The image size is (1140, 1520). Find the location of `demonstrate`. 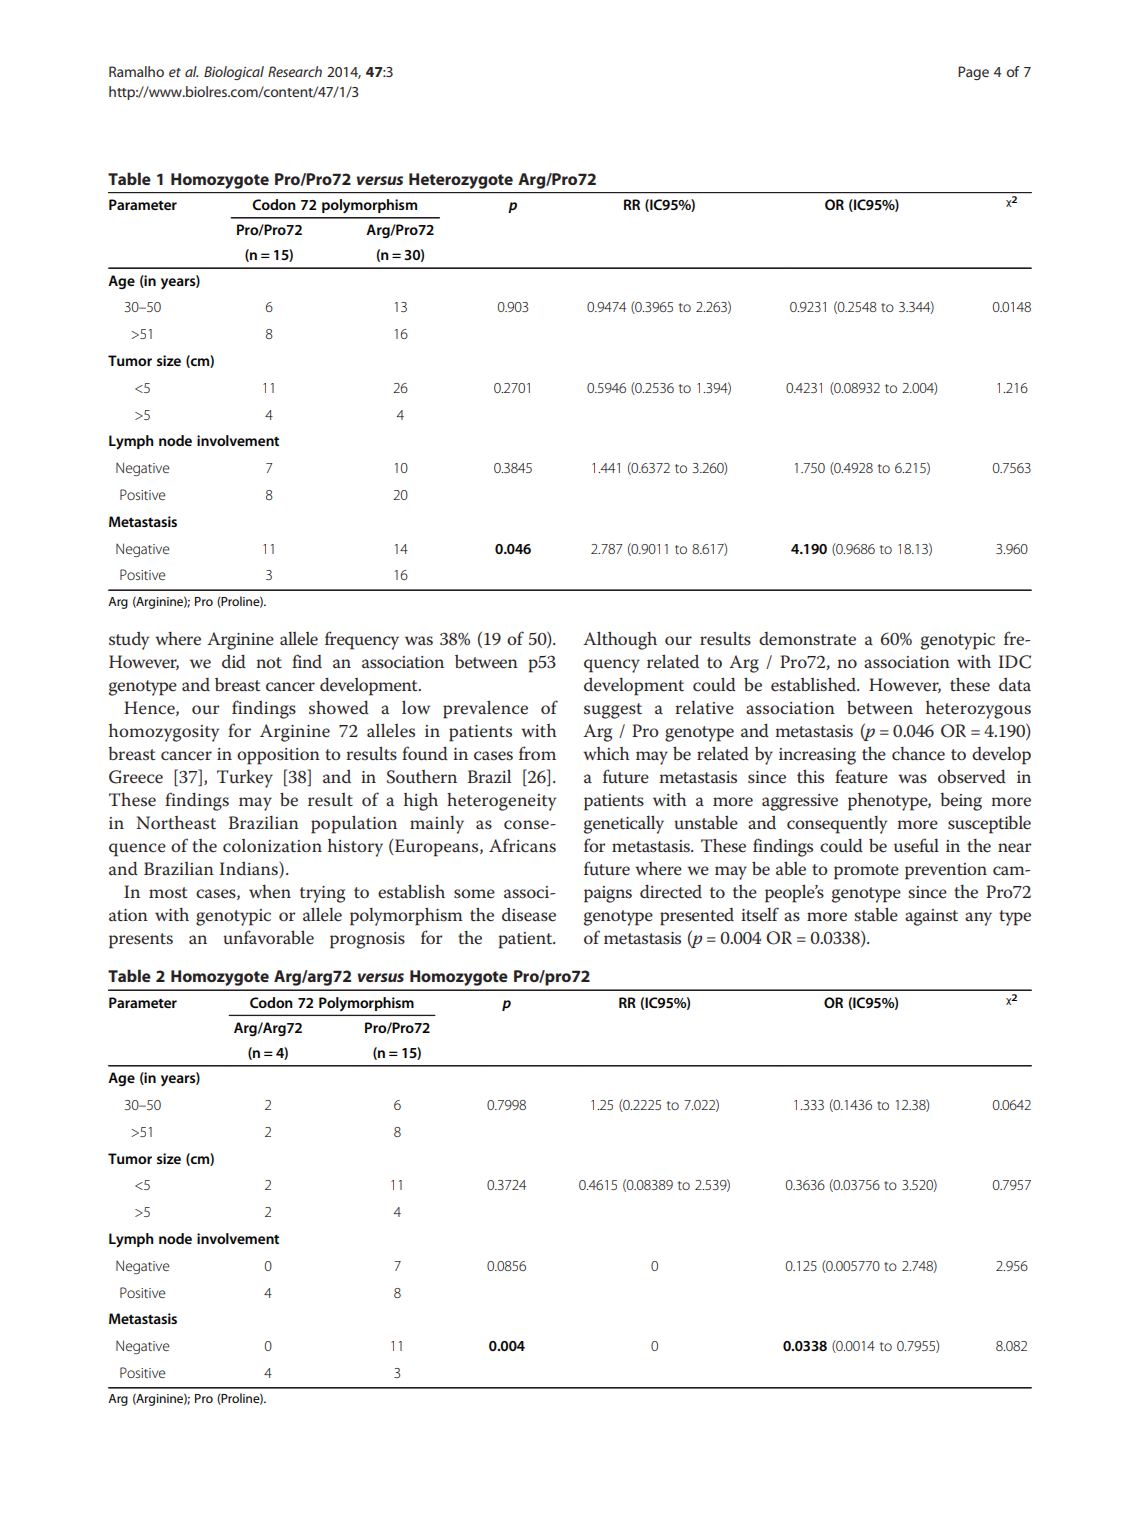

demonstrate is located at coordinates (807, 639).
